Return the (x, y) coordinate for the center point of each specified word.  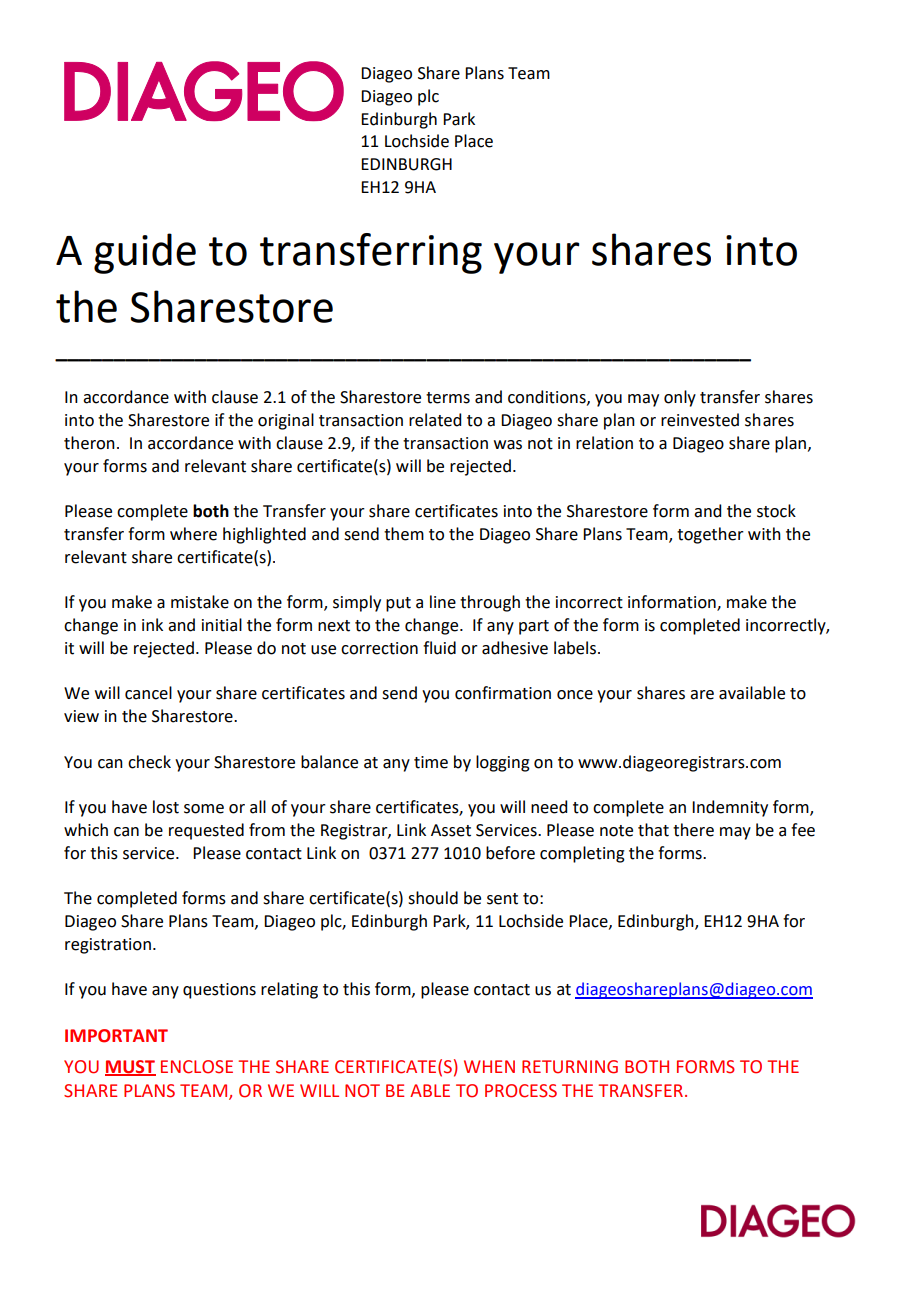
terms (448, 398)
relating (289, 990)
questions (219, 991)
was (508, 445)
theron (89, 443)
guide (145, 253)
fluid (439, 648)
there (693, 830)
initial (222, 625)
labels (576, 648)
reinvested (700, 420)
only (680, 398)
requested (206, 831)
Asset (451, 830)
